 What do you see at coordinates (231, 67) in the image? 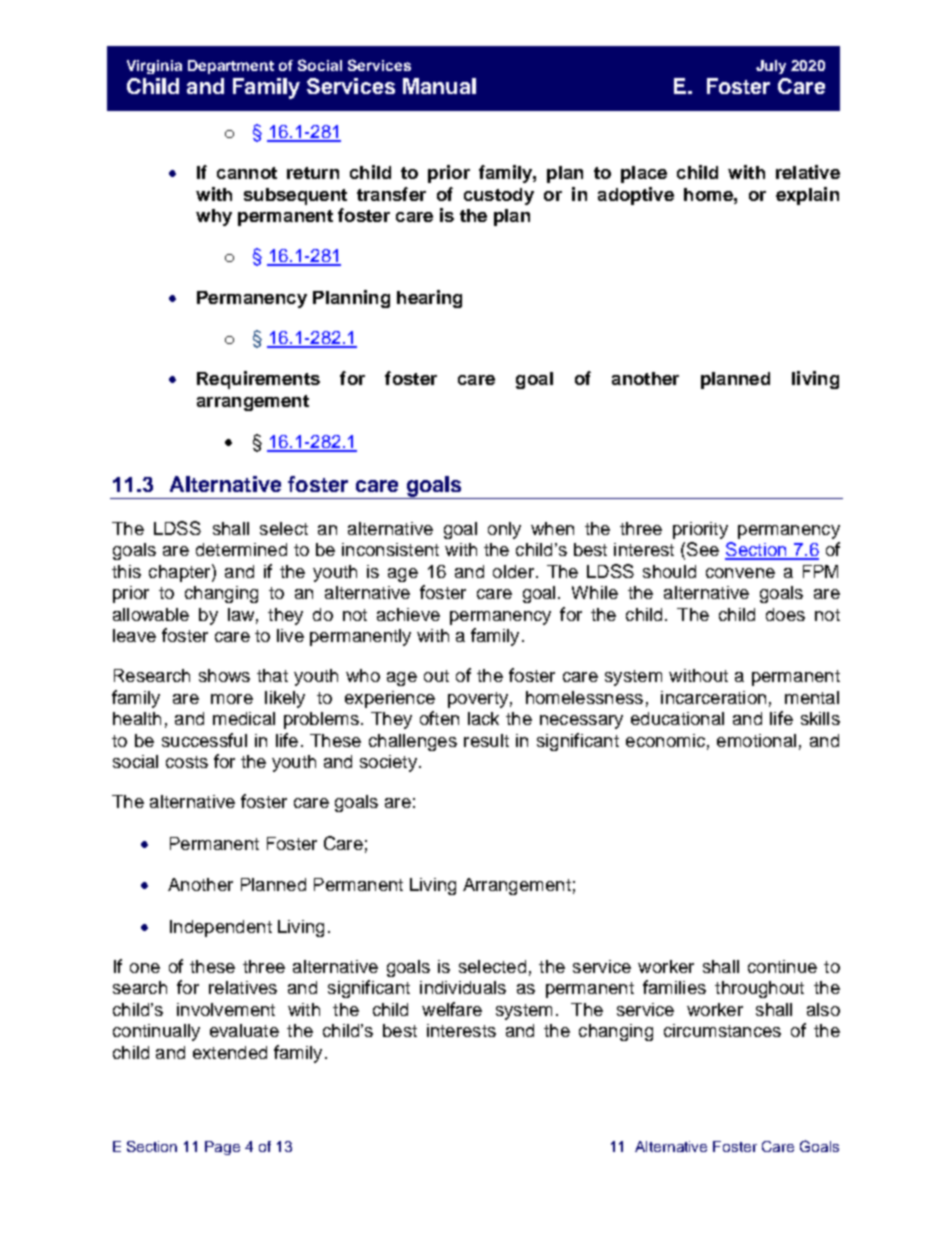
I see `Department` at bounding box center [231, 67].
